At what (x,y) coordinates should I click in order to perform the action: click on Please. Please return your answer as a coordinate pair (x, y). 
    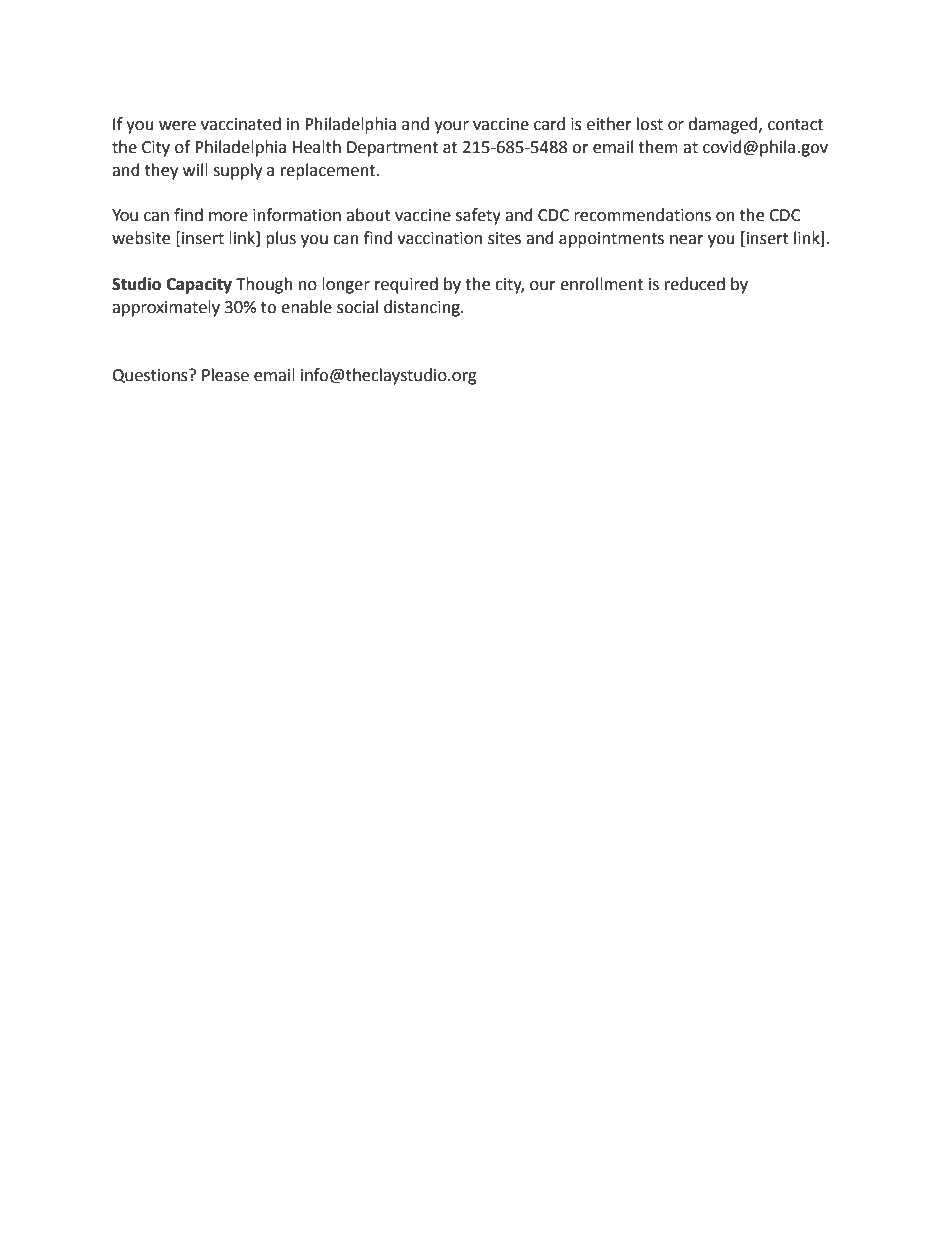
    Looking at the image, I should click on (225, 375).
